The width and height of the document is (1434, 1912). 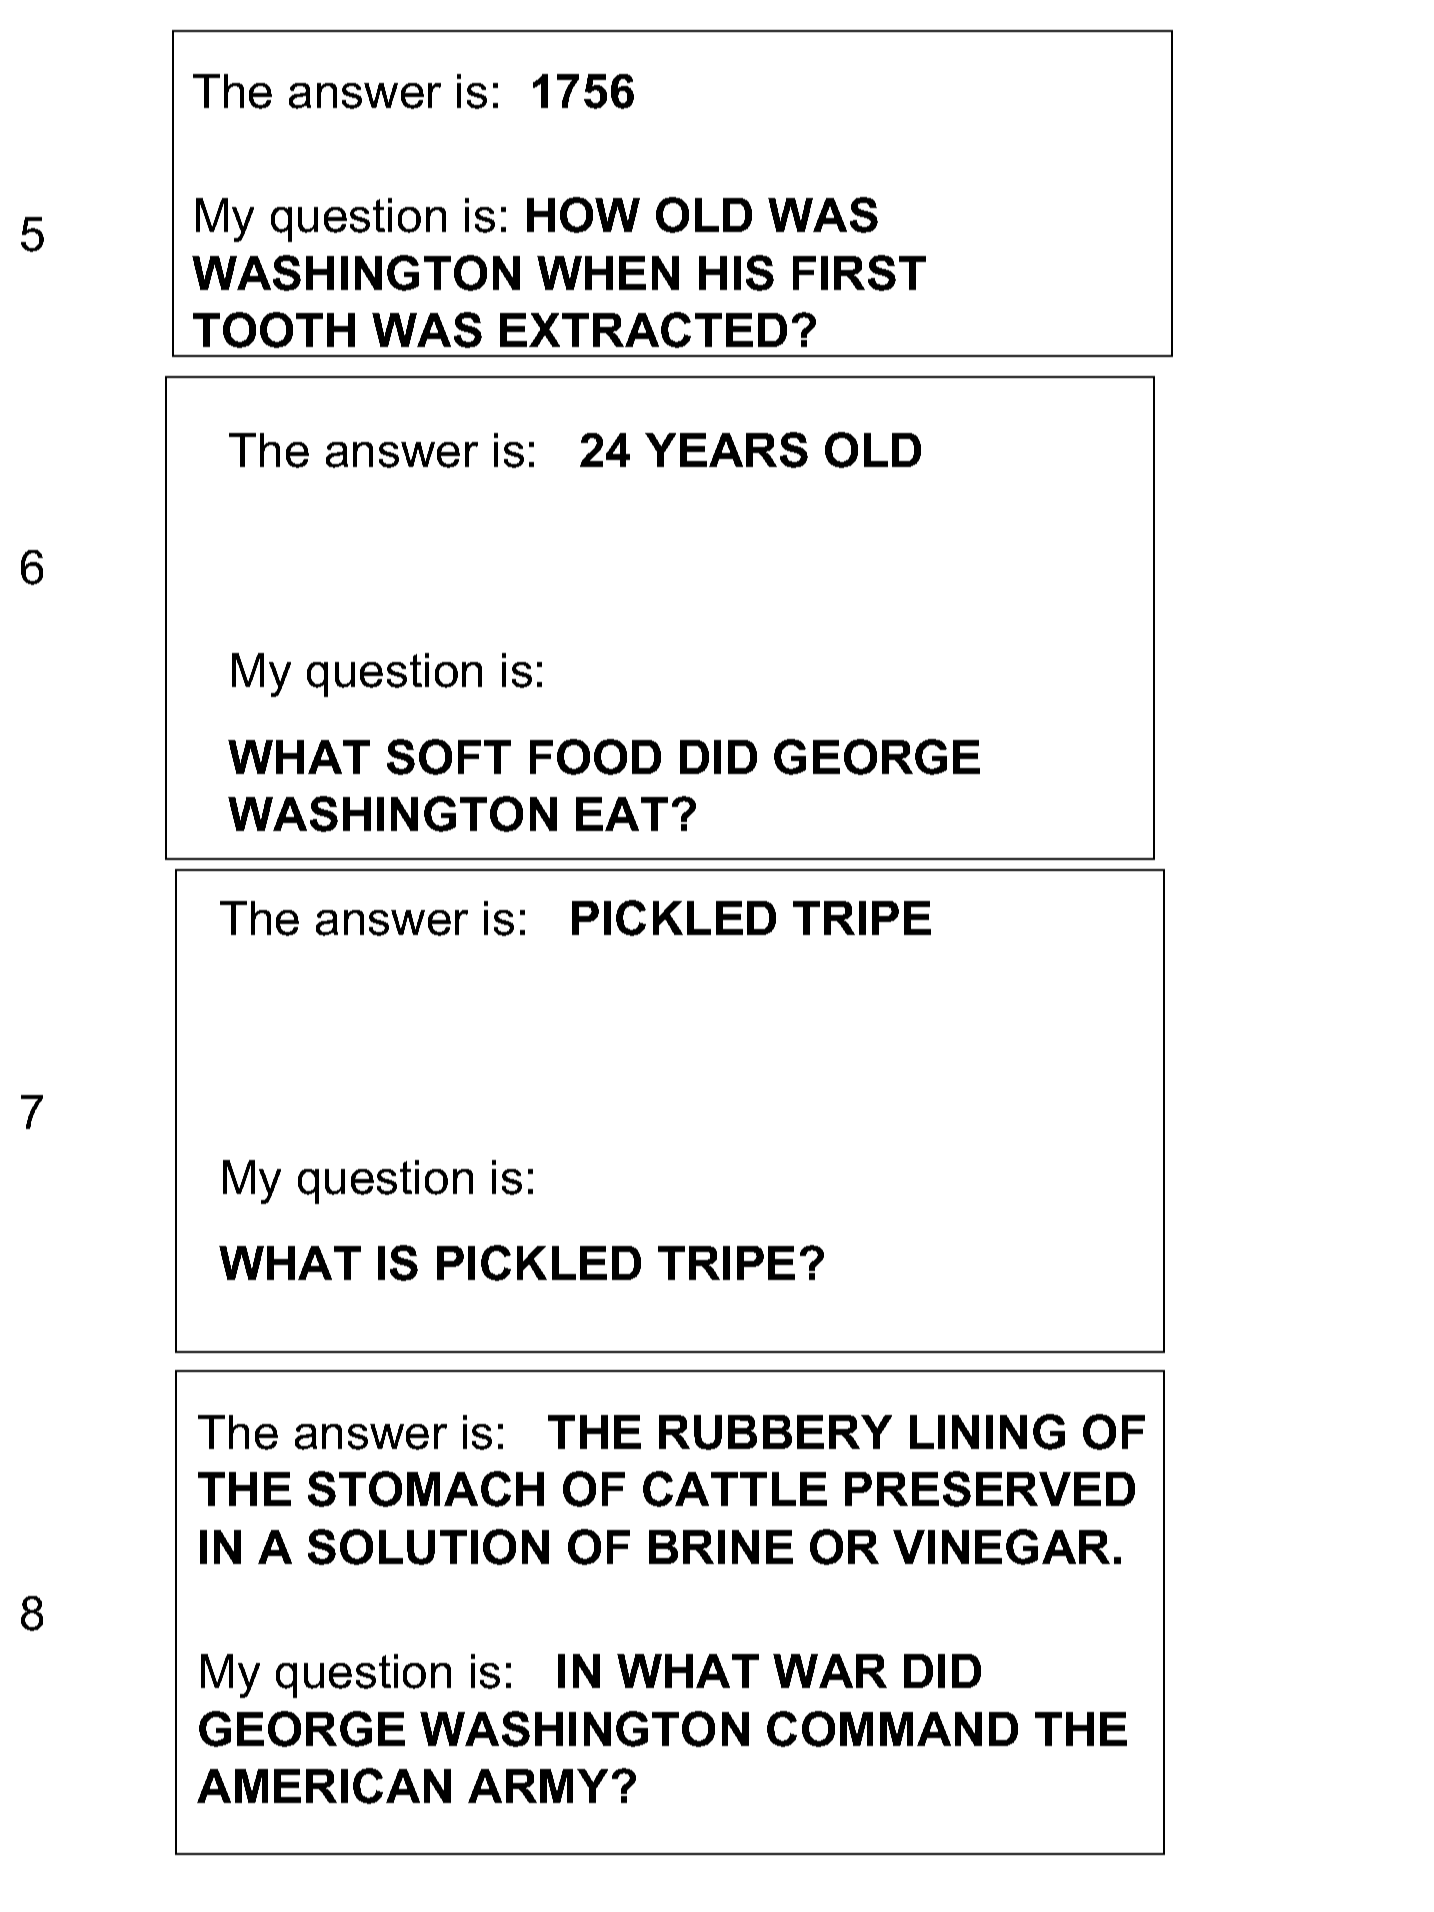 I want to click on TOOTH, so click(x=274, y=330).
